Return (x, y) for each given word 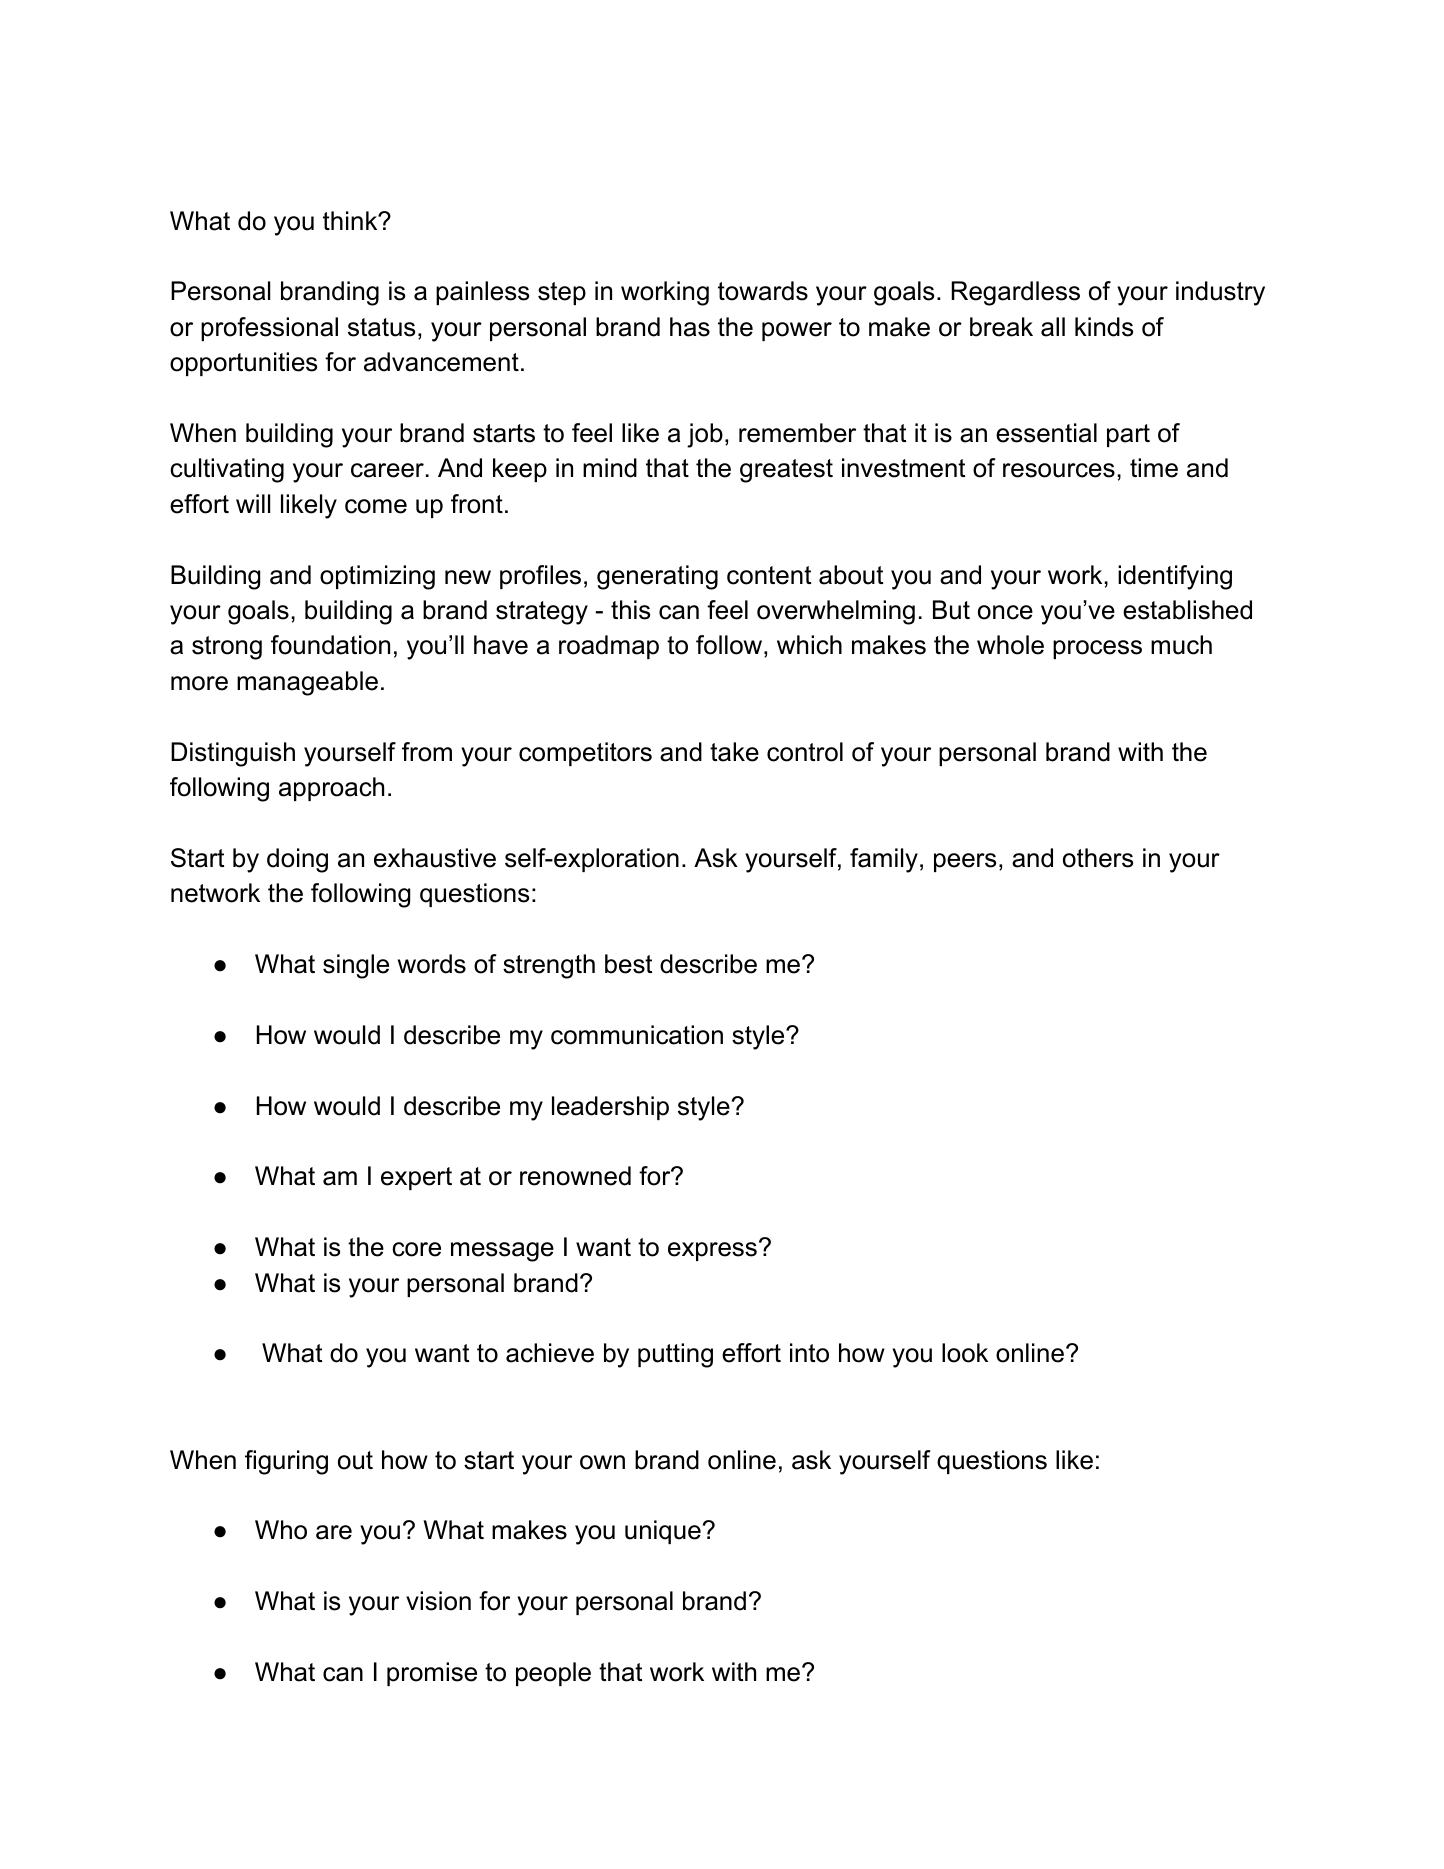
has (690, 327)
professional (269, 329)
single (356, 966)
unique (663, 1532)
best (628, 964)
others (1098, 858)
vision (438, 1601)
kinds (1104, 327)
